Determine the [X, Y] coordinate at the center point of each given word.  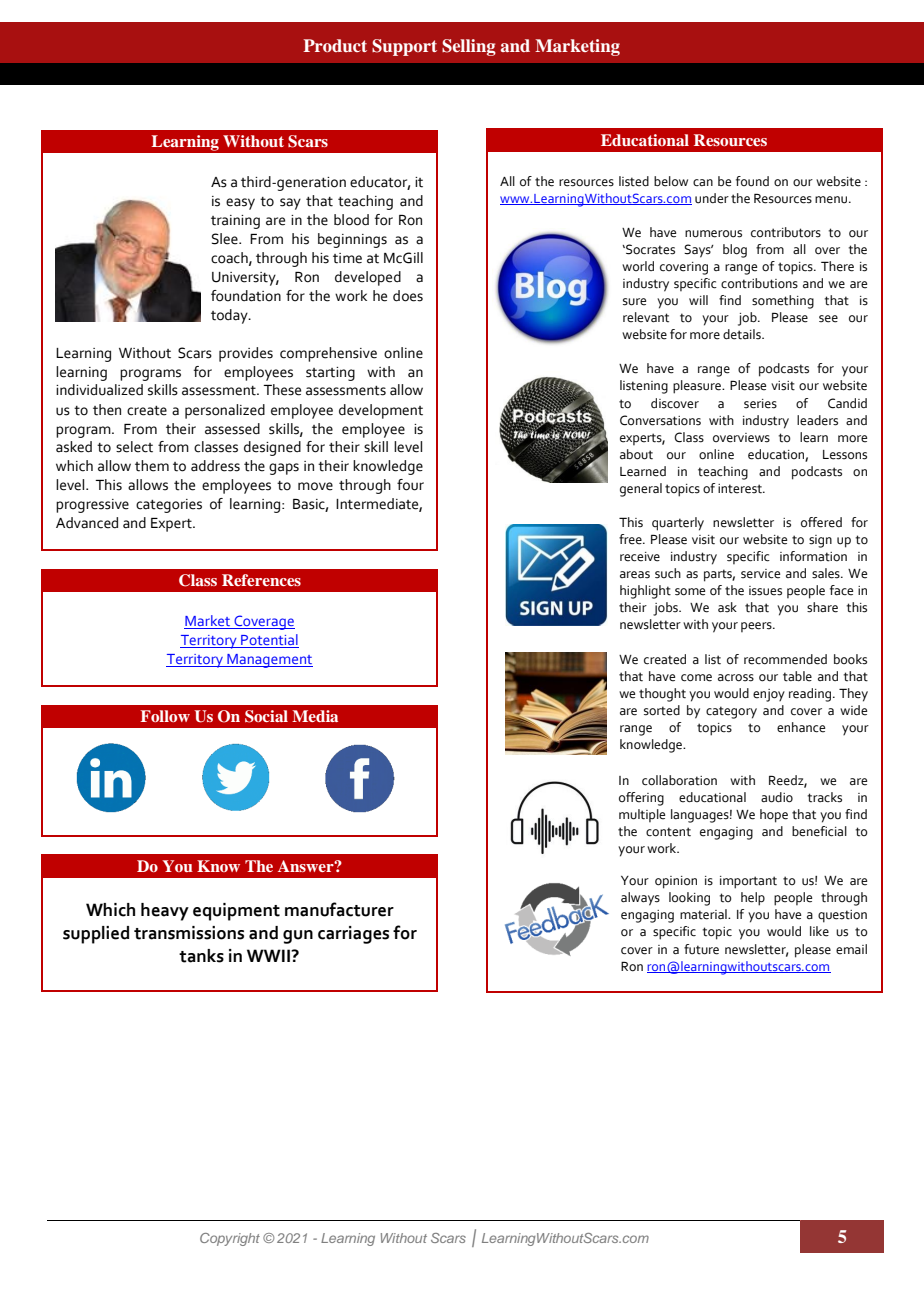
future [701, 949]
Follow [165, 716]
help [753, 899]
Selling [469, 47]
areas [635, 575]
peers [757, 627]
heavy [165, 912]
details [743, 334]
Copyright [230, 1239]
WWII [269, 955]
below [671, 181]
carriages [353, 935]
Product [335, 45]
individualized [99, 390]
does [408, 296]
